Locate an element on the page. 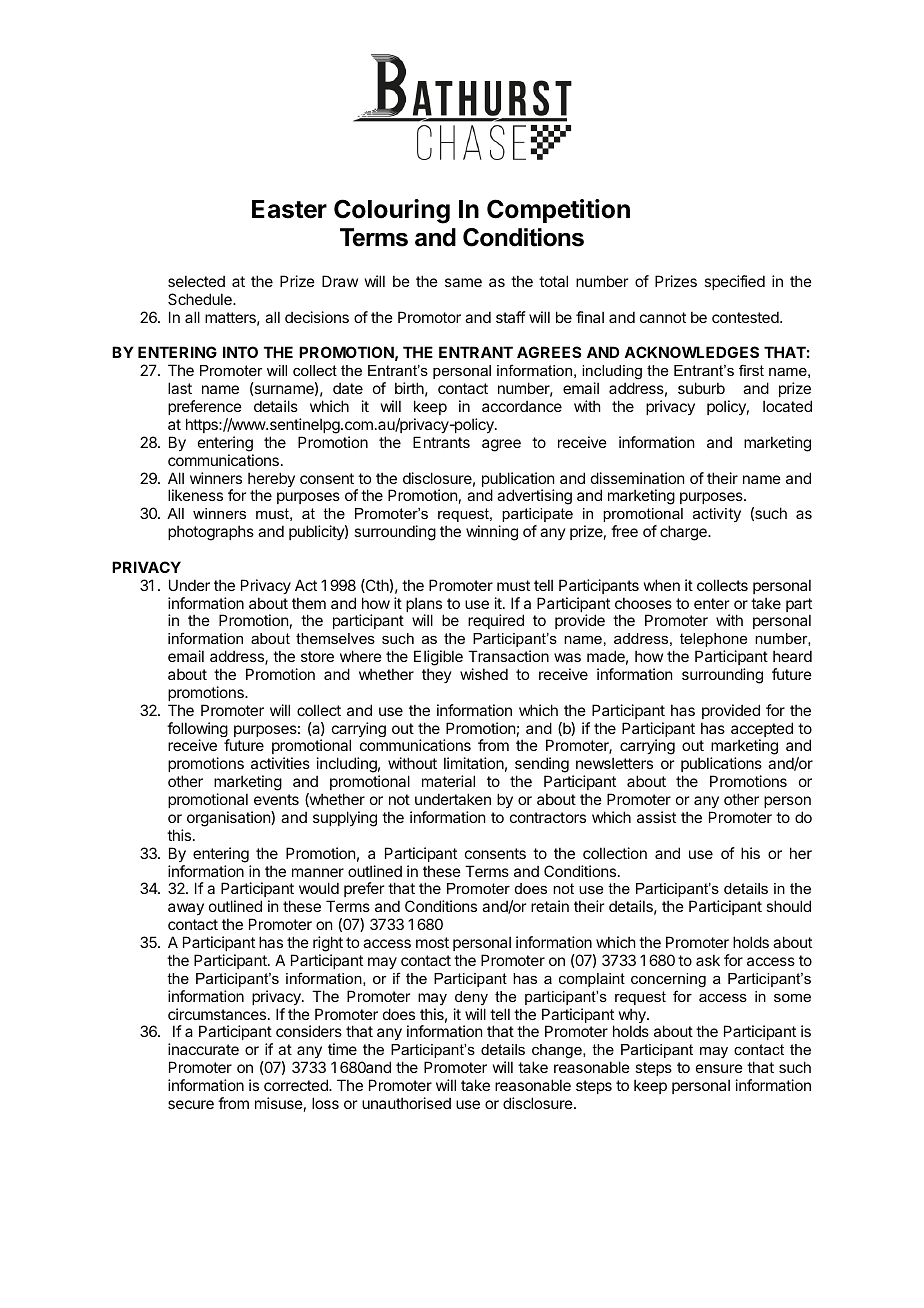 This page has width=924, height=1308. same is located at coordinates (463, 282).
